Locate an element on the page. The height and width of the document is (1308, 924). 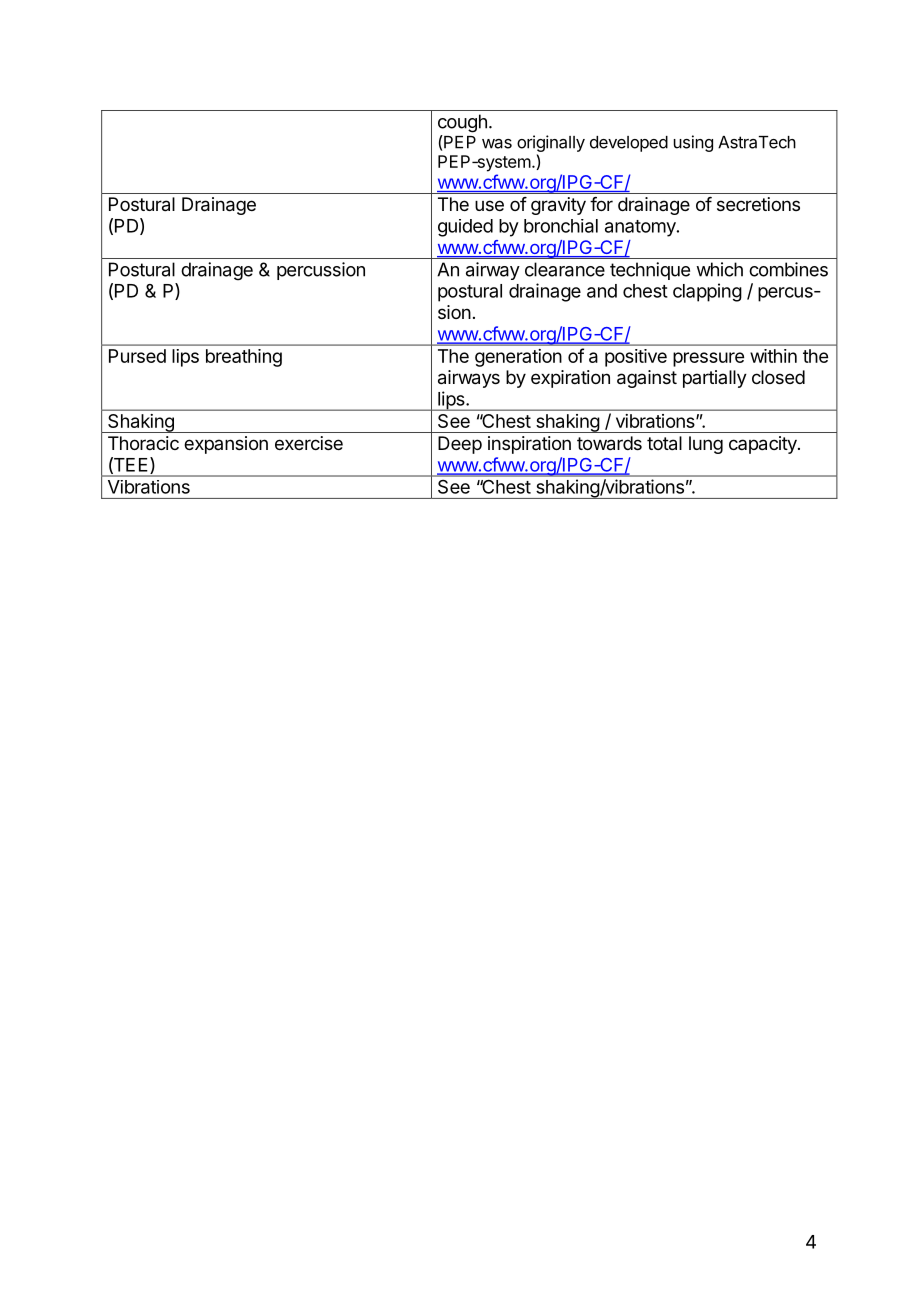
pressure is located at coordinates (708, 359).
